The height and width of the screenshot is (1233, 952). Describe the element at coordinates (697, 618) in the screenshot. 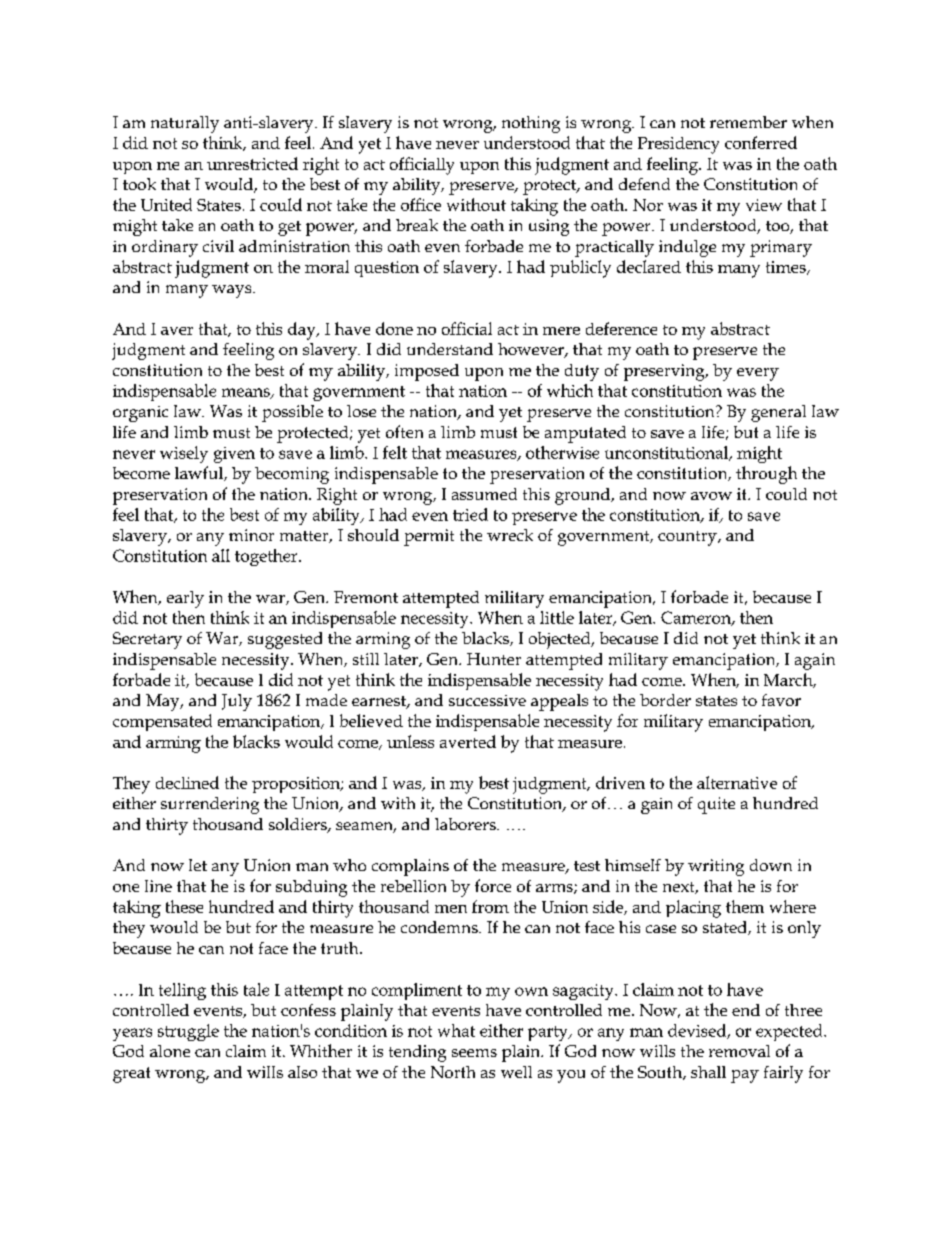

I see `Cameron` at that location.
